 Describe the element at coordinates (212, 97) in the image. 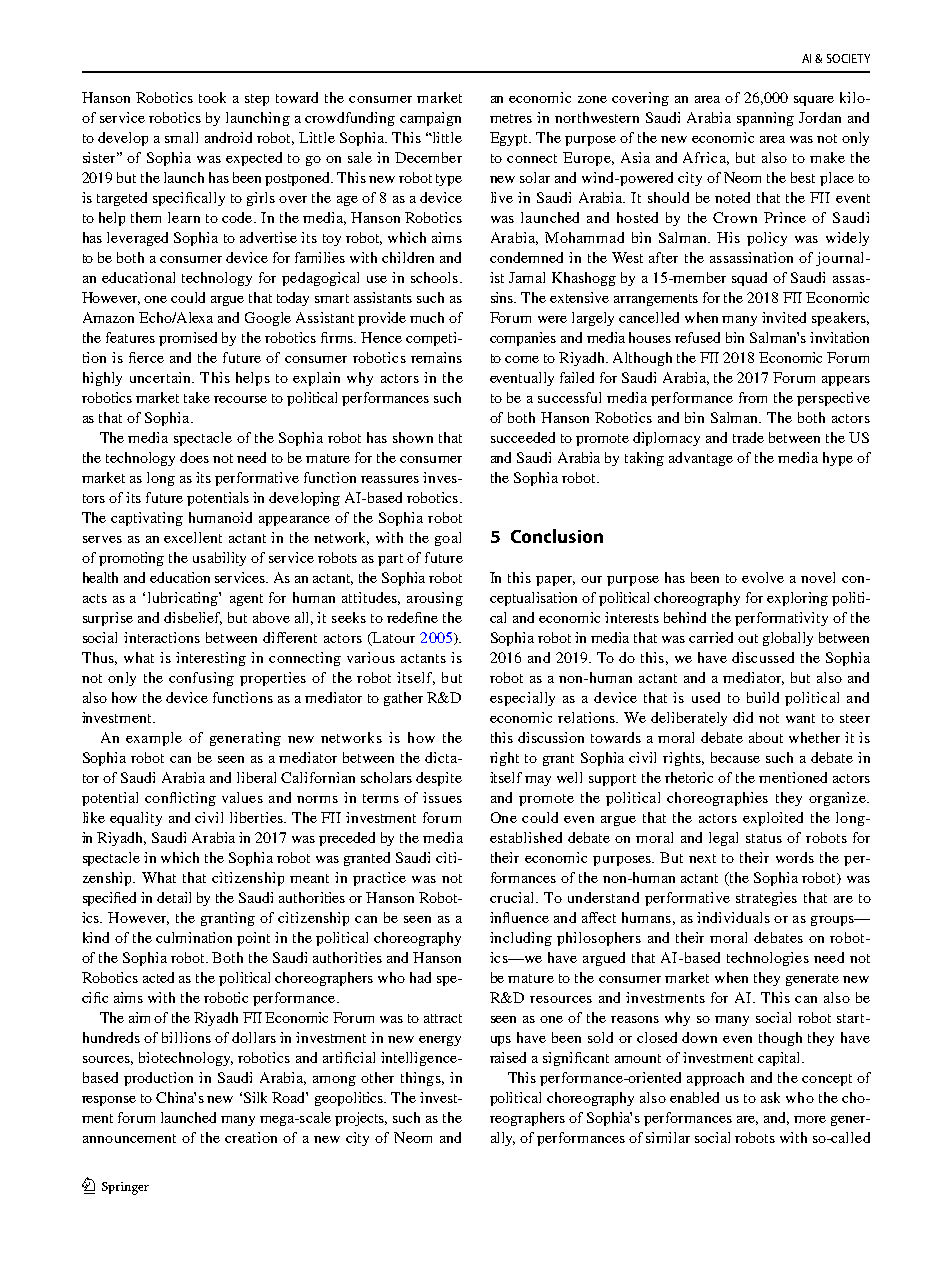

I see `took` at that location.
